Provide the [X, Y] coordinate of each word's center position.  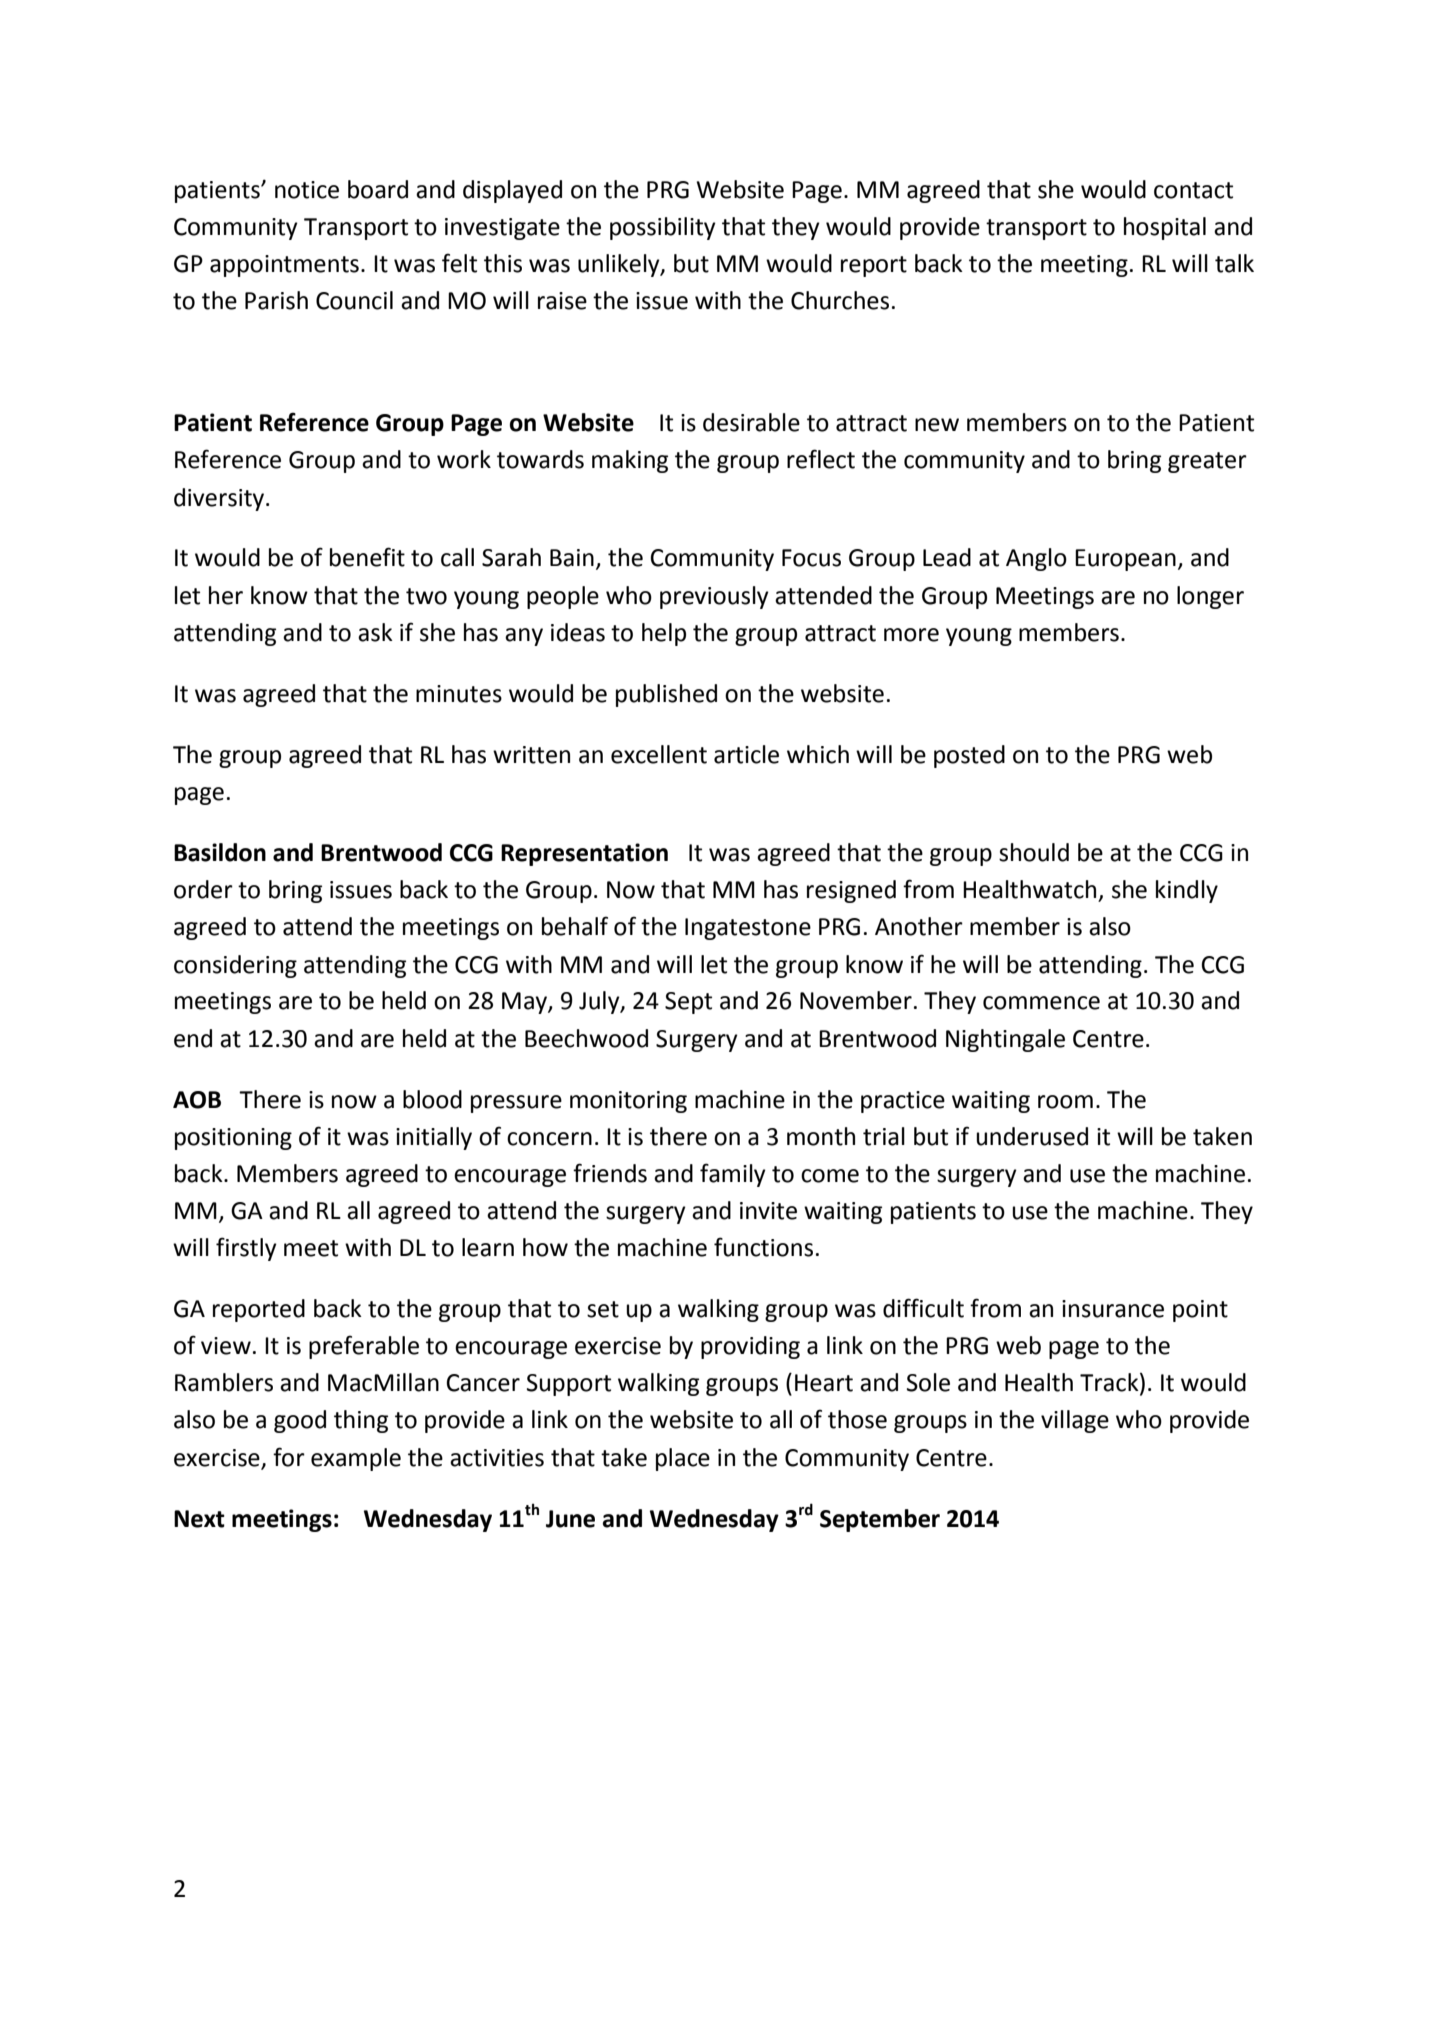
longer [1210, 597]
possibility [663, 228]
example [356, 1459]
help [664, 634]
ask [375, 632]
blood [432, 1099]
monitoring [628, 1102]
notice [307, 190]
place [683, 1459]
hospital [1165, 228]
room [1065, 1102]
